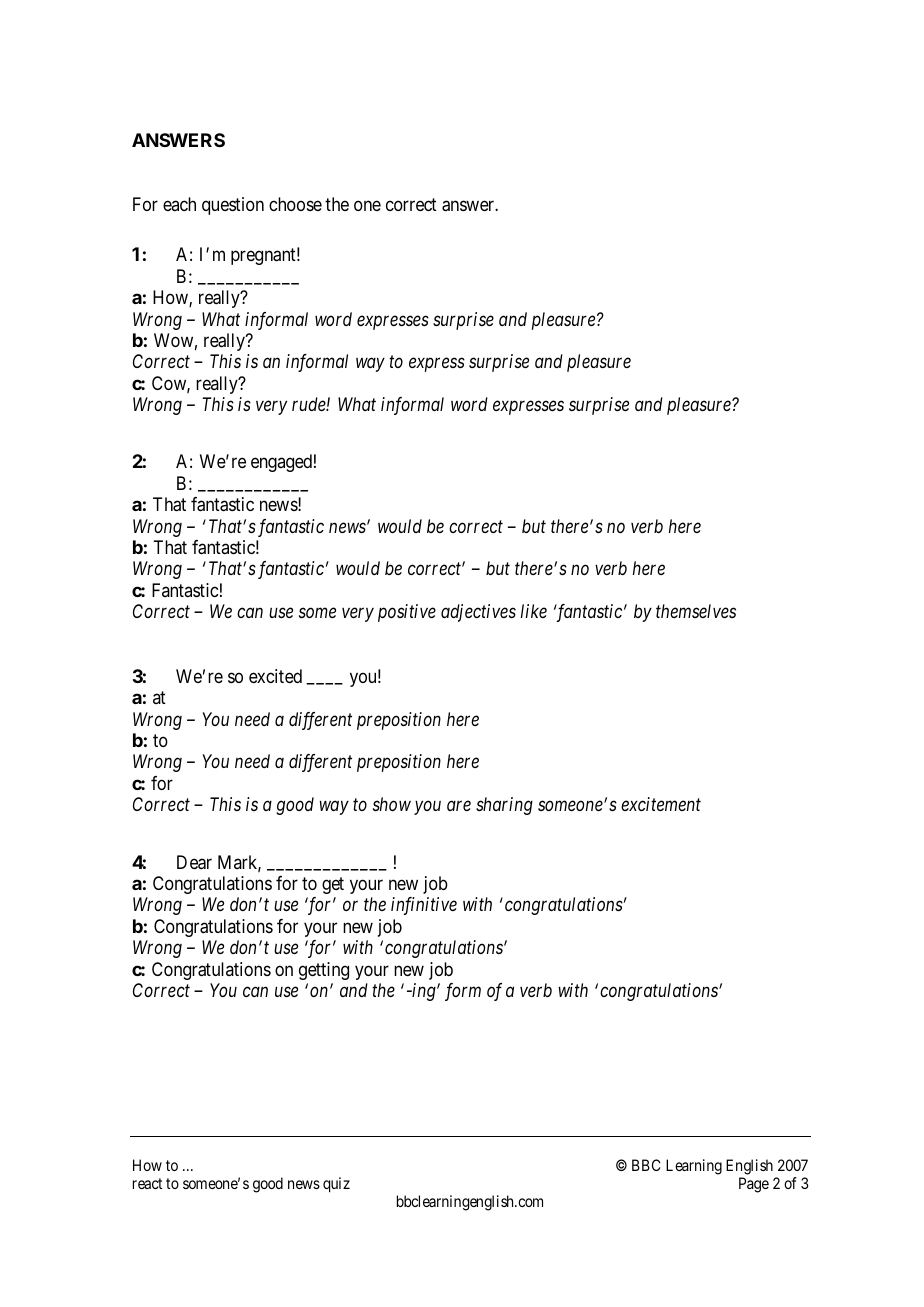  What do you see at coordinates (534, 611) in the page?
I see `like` at bounding box center [534, 611].
